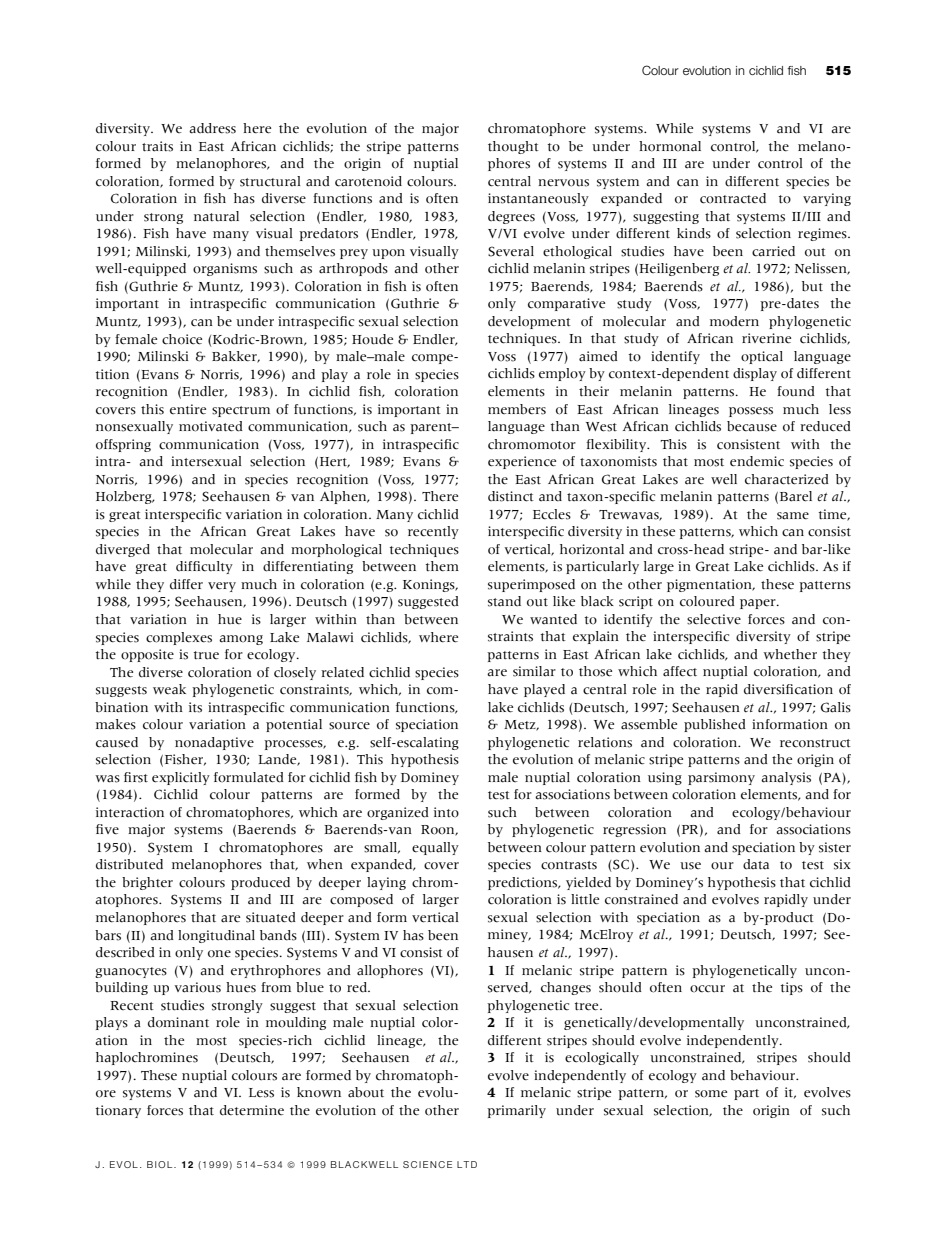 The width and height of the screenshot is (952, 1251). I want to click on thought, so click(513, 147).
